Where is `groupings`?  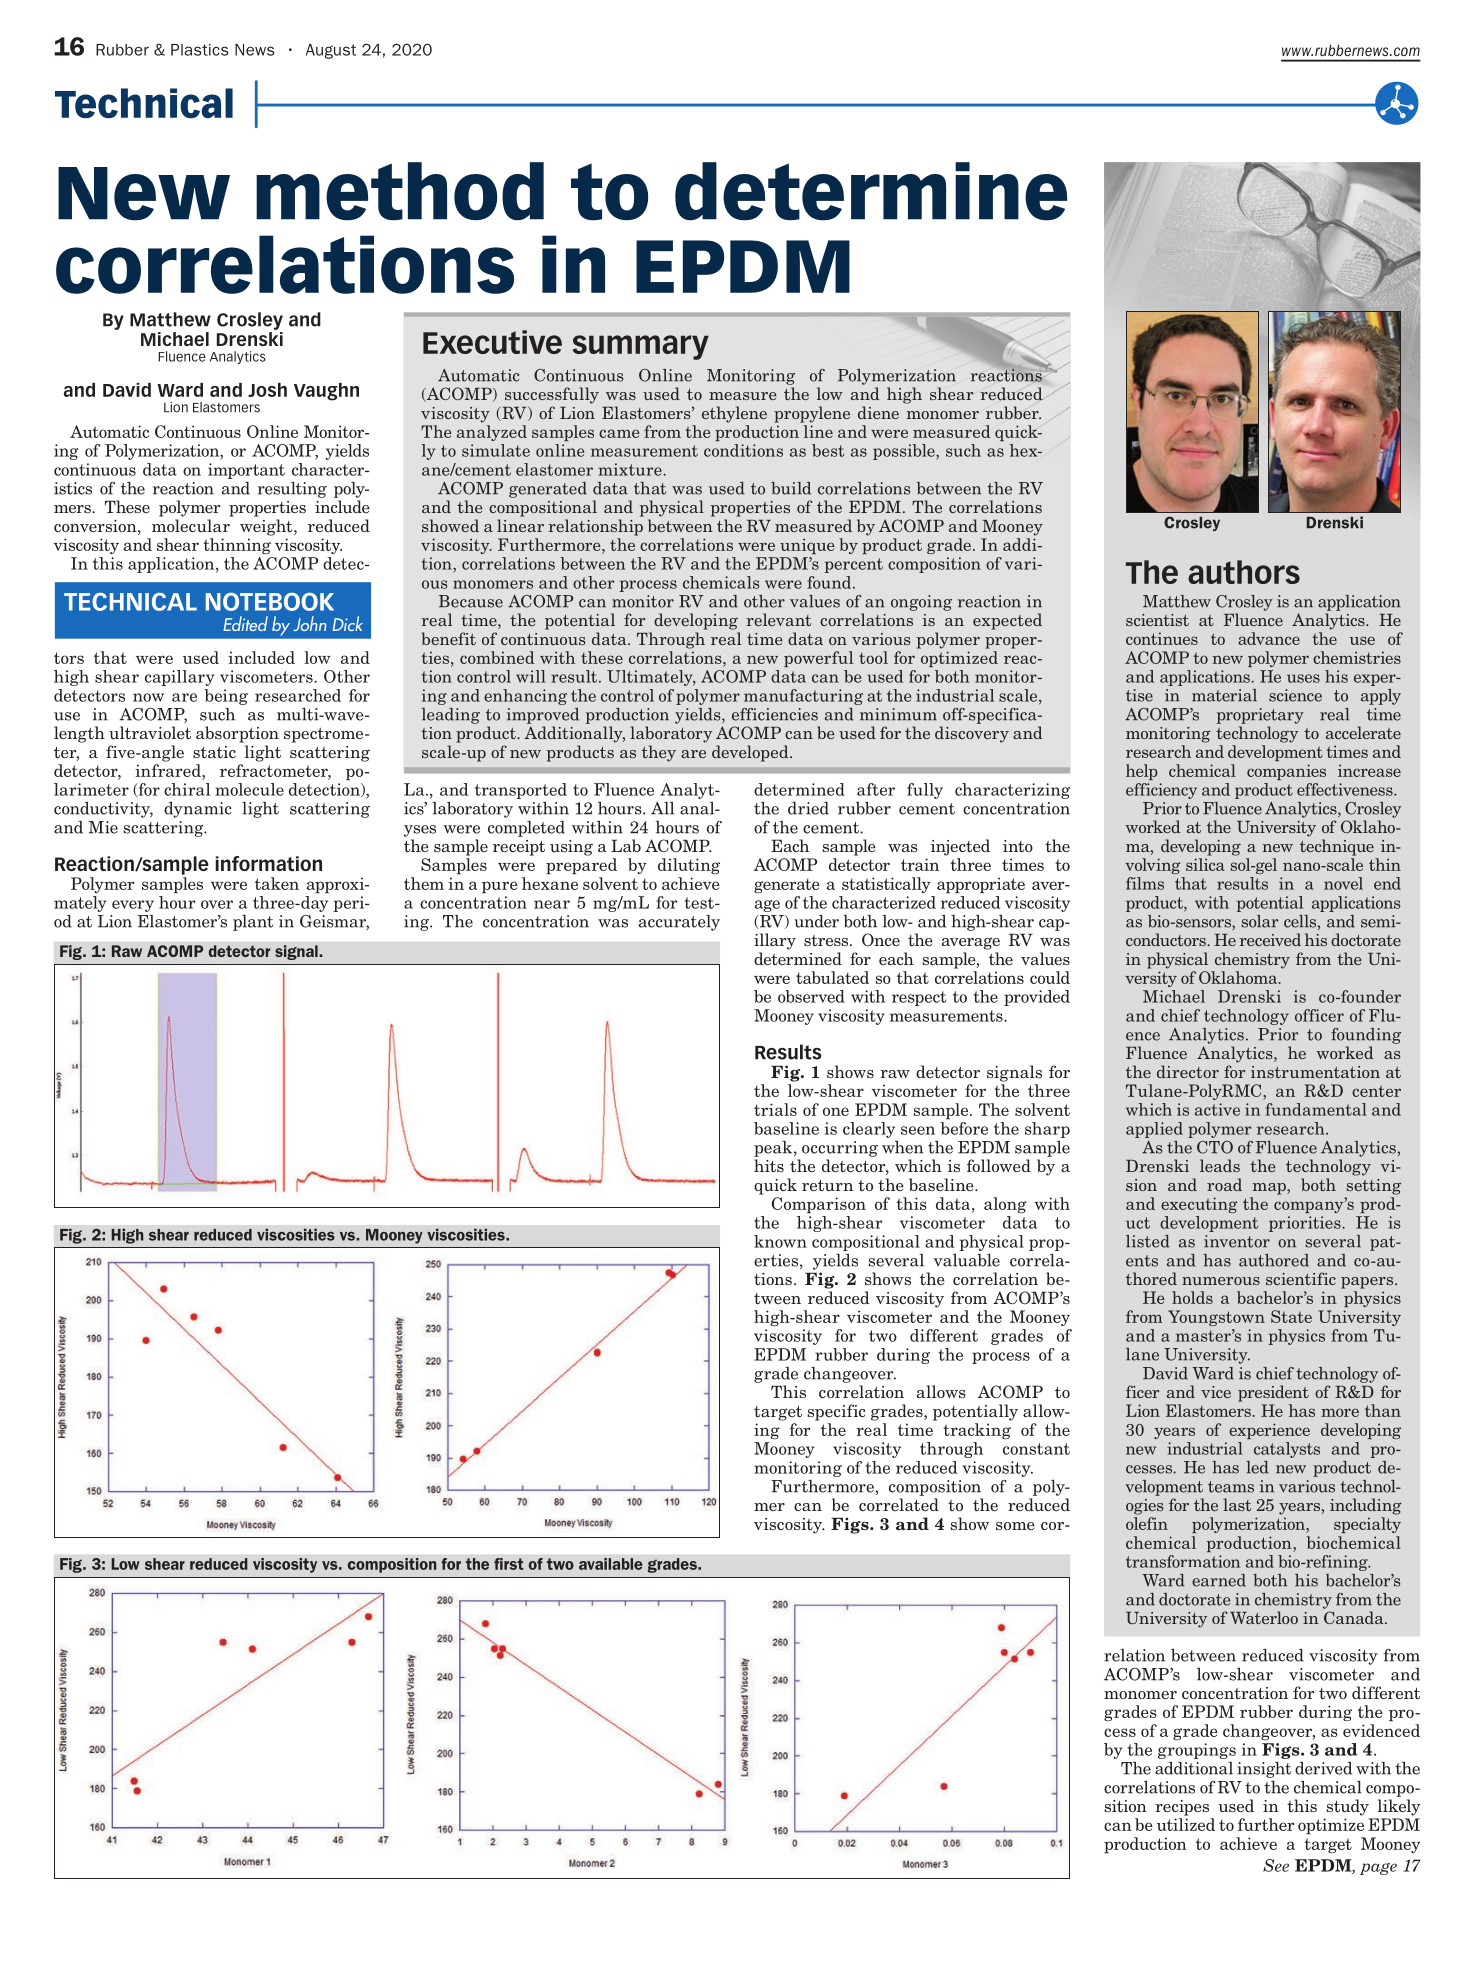
groupings is located at coordinates (1197, 1751).
